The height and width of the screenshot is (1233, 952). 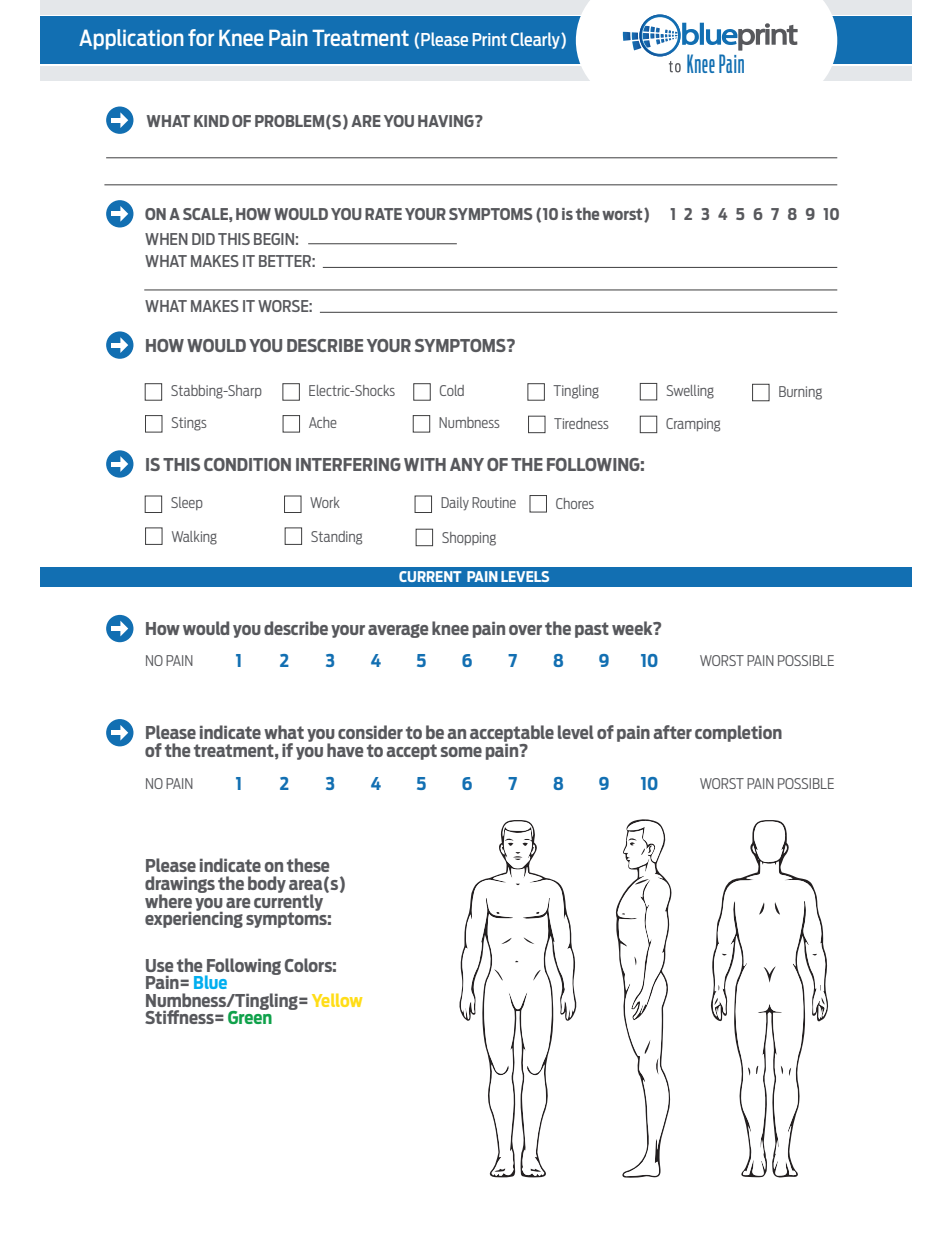 What do you see at coordinates (469, 539) in the screenshot?
I see `Shopping` at bounding box center [469, 539].
